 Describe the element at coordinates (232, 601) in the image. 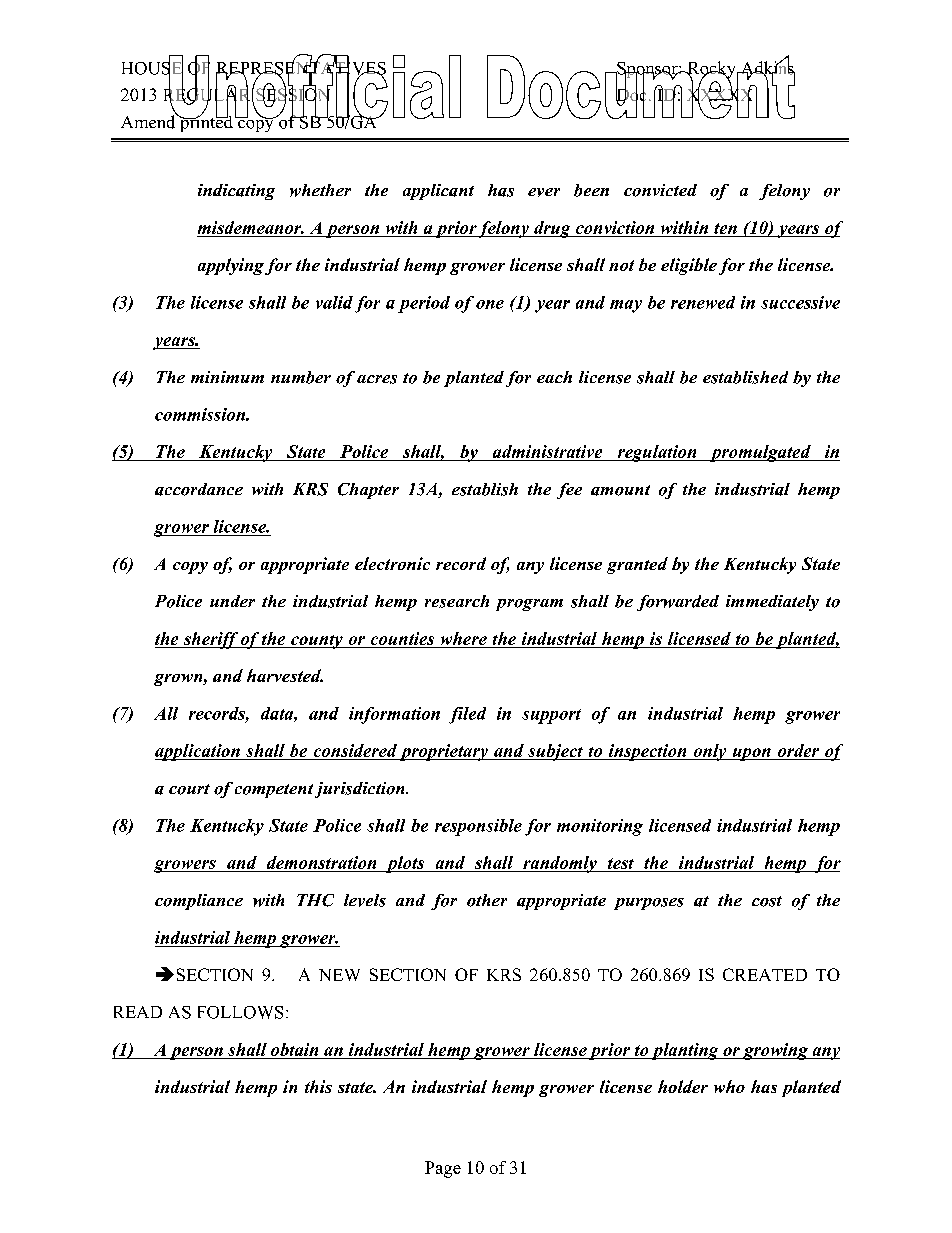

I see `under` at that location.
